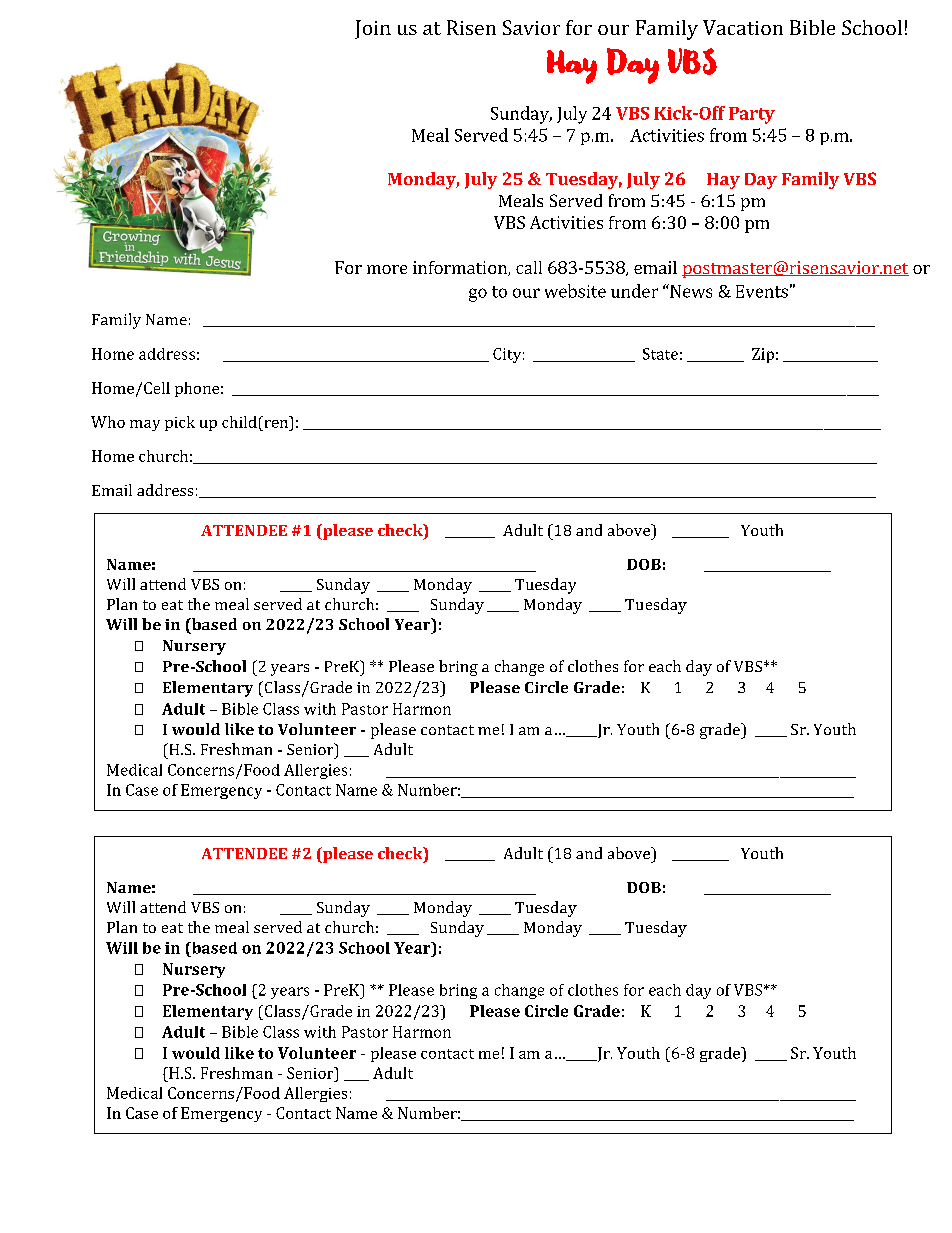  Describe the element at coordinates (743, 27) in the page. I see `Vacation` at that location.
